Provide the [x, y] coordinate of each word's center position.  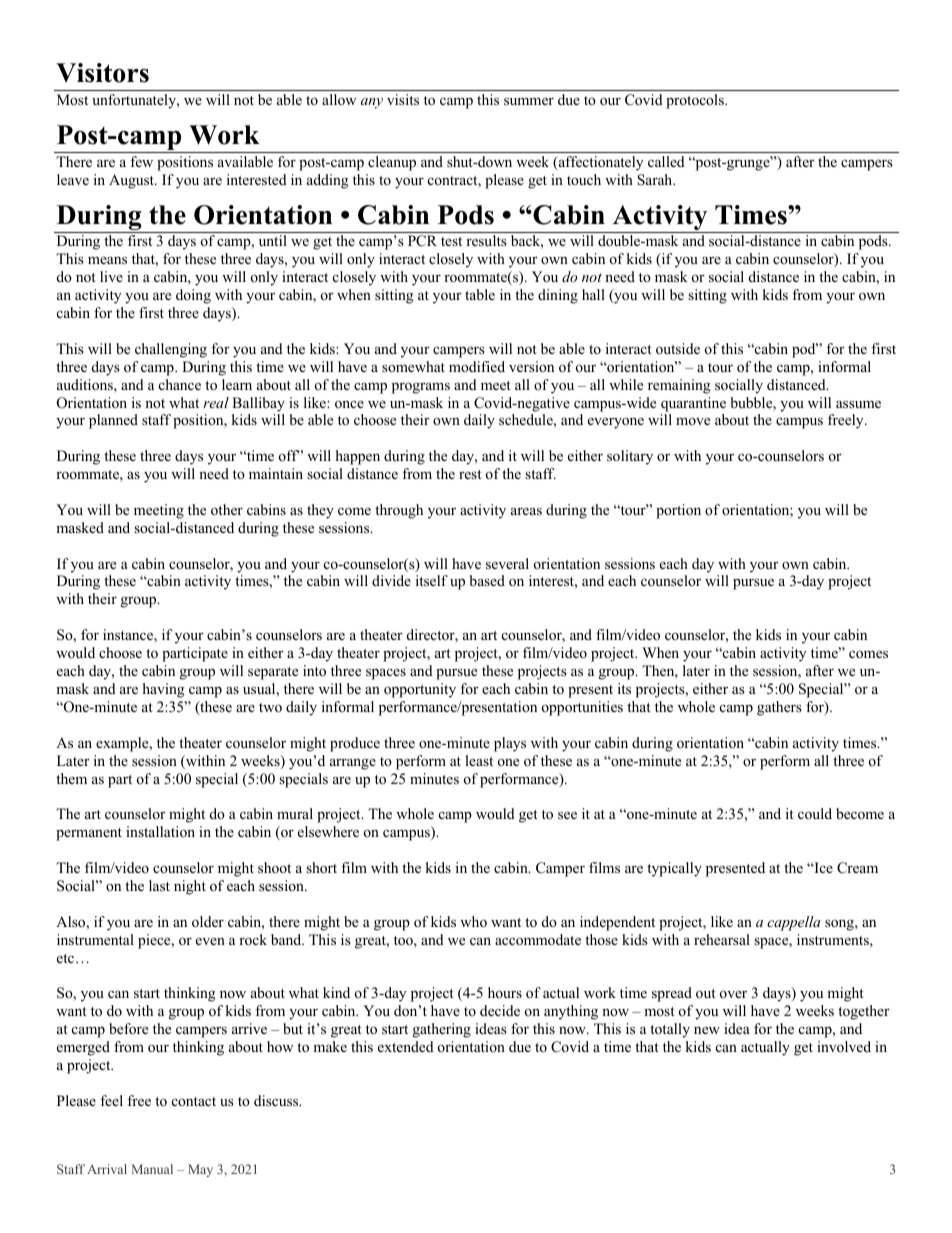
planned [113, 421]
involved [844, 1046]
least [479, 760]
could [815, 813]
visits [403, 99]
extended [406, 1046]
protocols [696, 101]
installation [160, 831]
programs [421, 388]
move [693, 421]
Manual [152, 1169]
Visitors [102, 73]
